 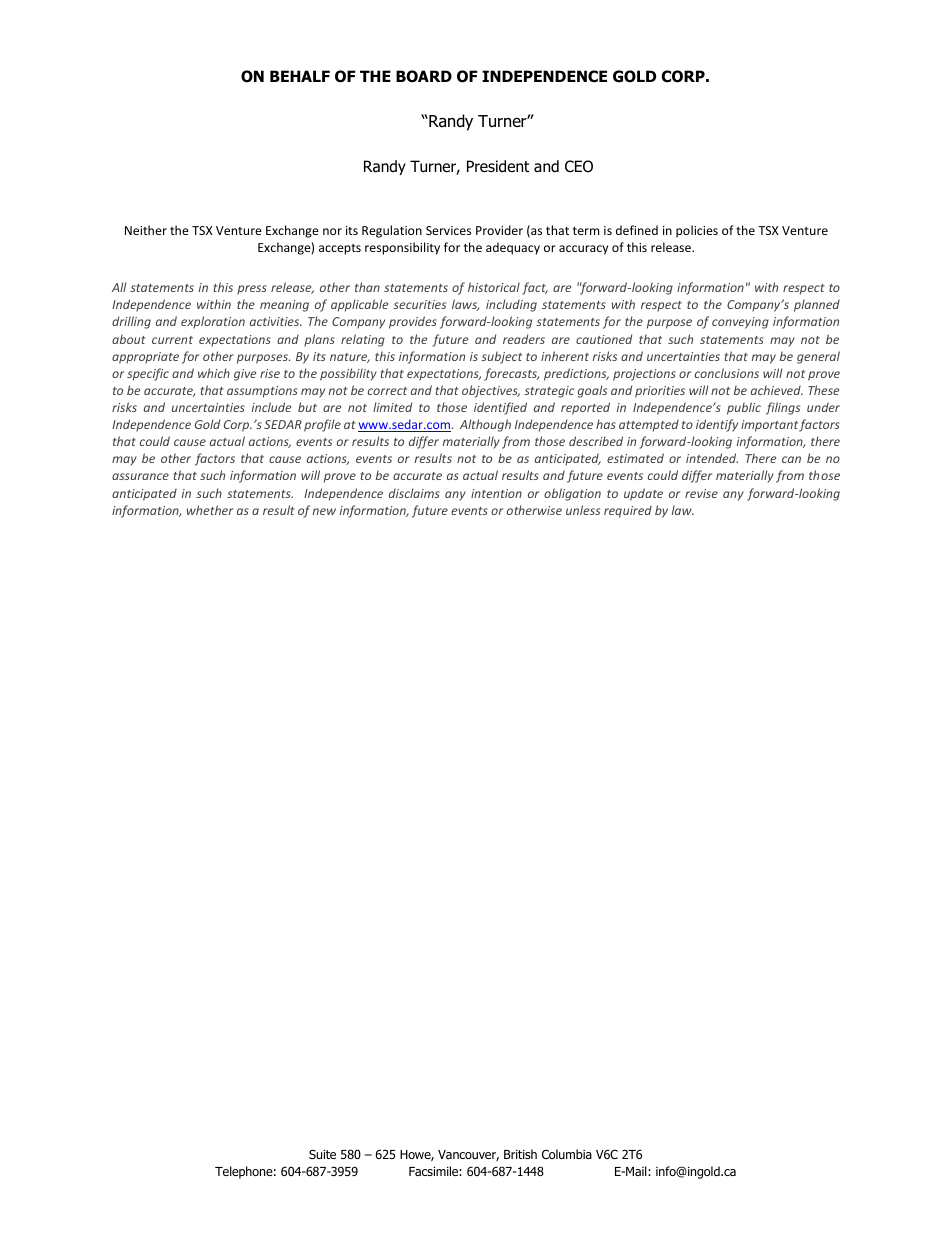 What do you see at coordinates (567, 1154) in the screenshot?
I see `Columbia` at bounding box center [567, 1154].
